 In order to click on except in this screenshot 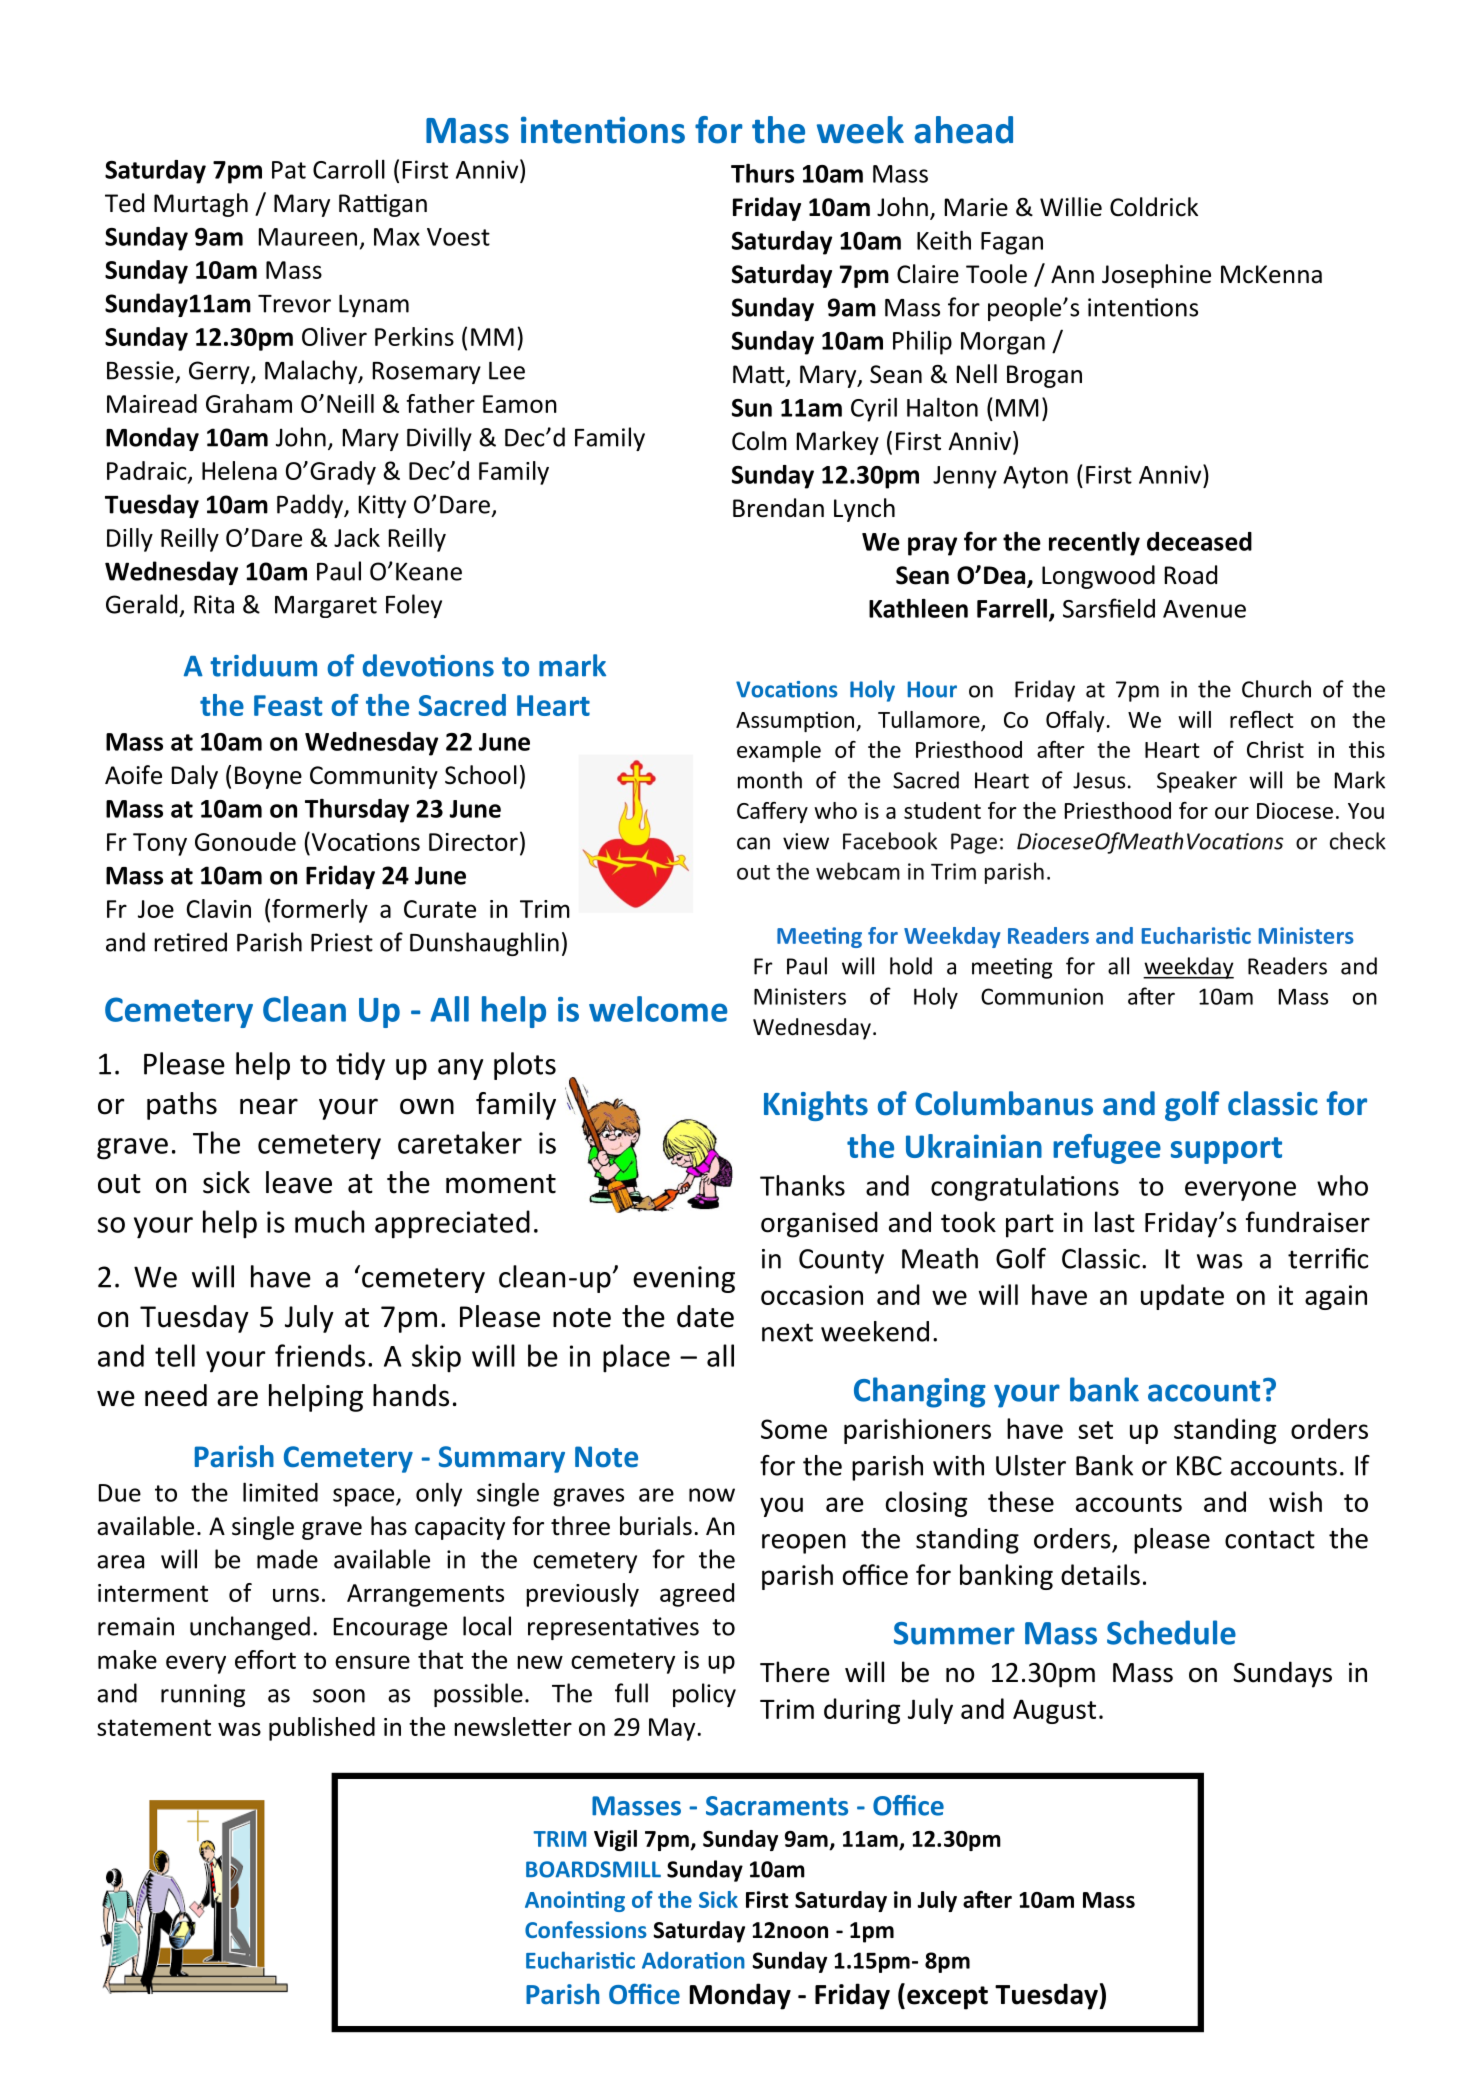, I will do `click(947, 1998)`.
